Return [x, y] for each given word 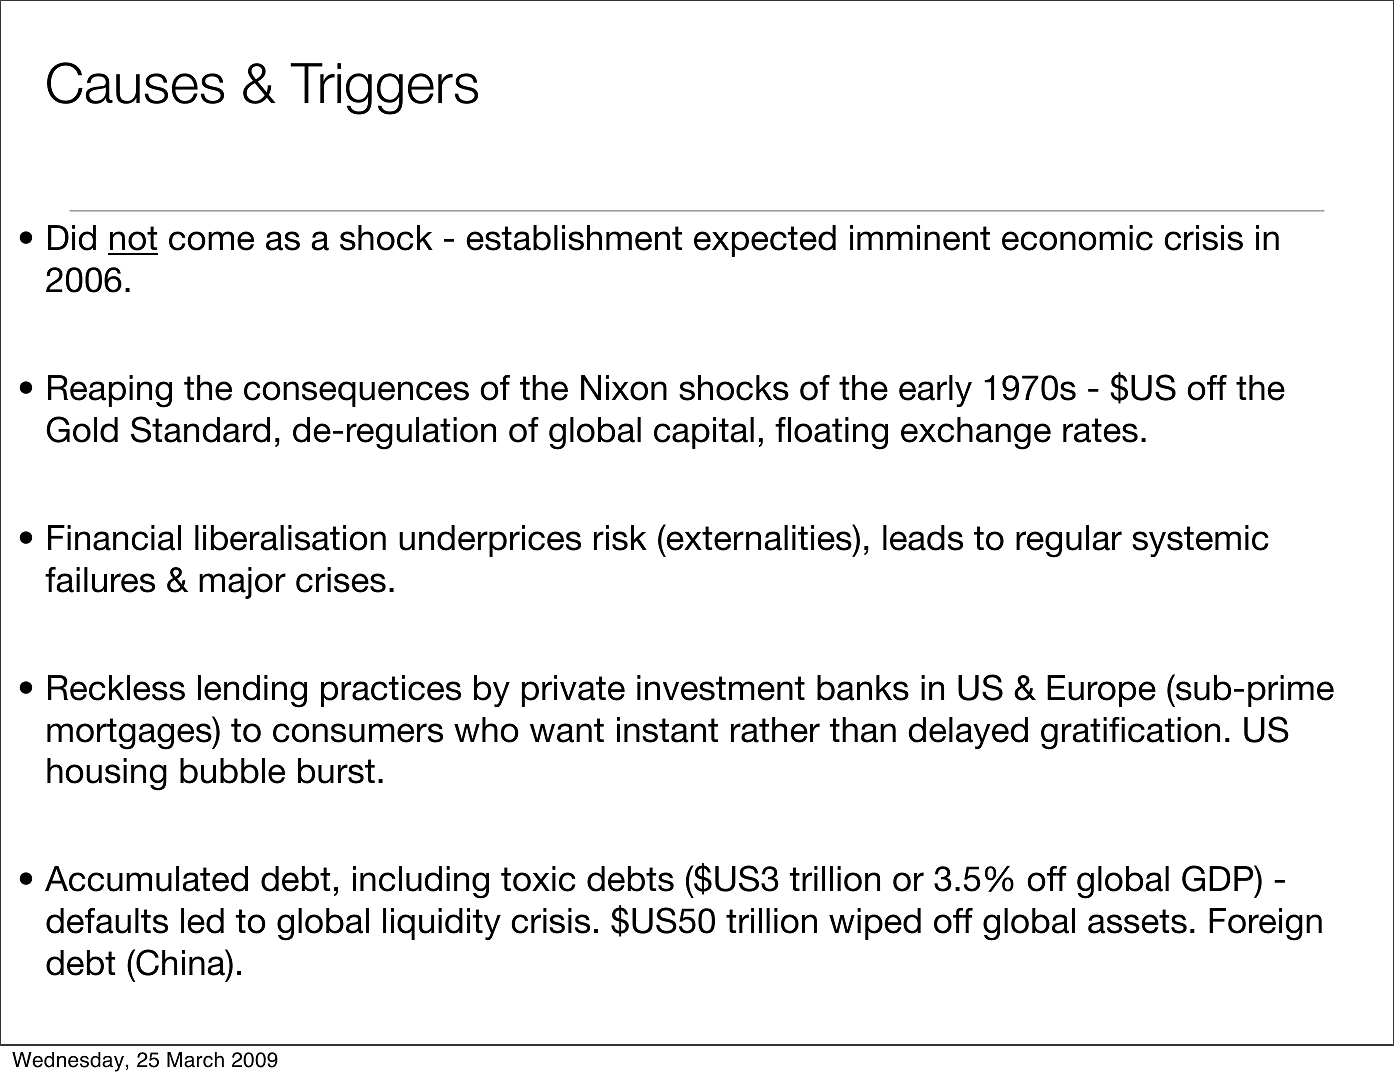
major [242, 583]
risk [620, 538]
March [195, 1060]
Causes [135, 83]
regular [1069, 541]
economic [1077, 238]
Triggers [384, 89]
